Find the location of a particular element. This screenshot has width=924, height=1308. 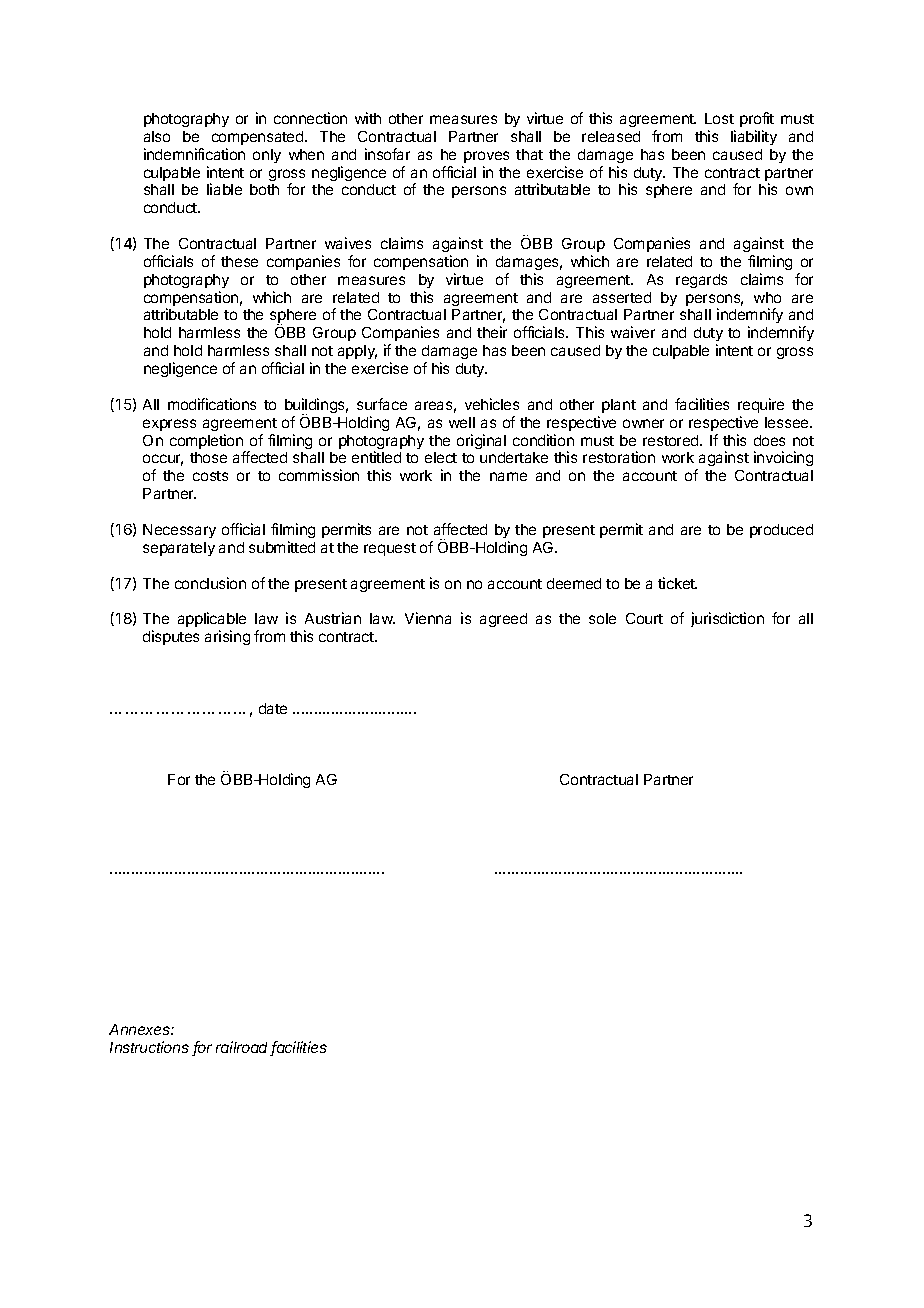

indemnification is located at coordinates (194, 154).
